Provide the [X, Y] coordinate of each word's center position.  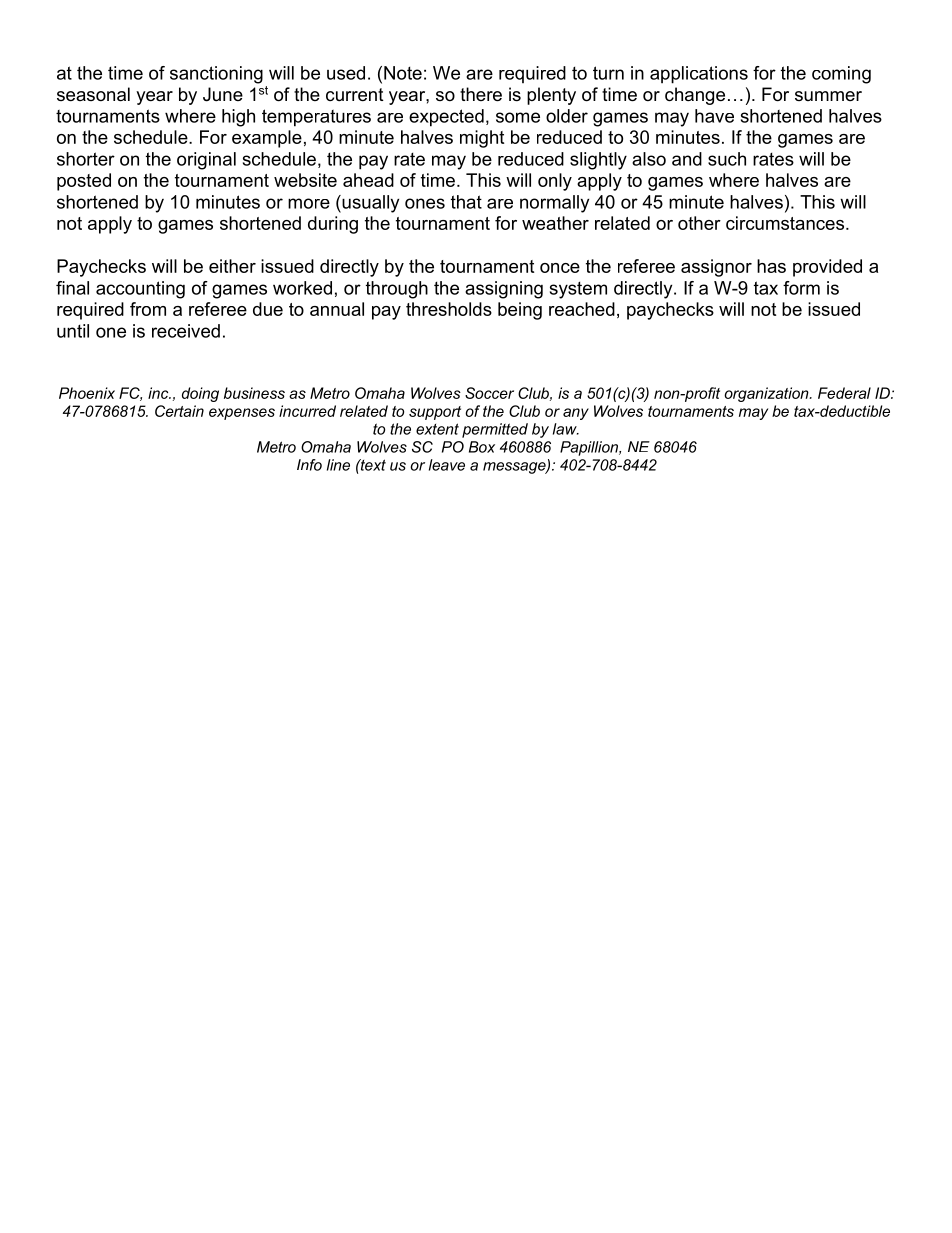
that [466, 202]
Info [309, 465]
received [186, 331]
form [801, 288]
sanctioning [216, 75]
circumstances [786, 223]
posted [84, 182]
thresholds [449, 309]
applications [699, 75]
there [481, 94]
